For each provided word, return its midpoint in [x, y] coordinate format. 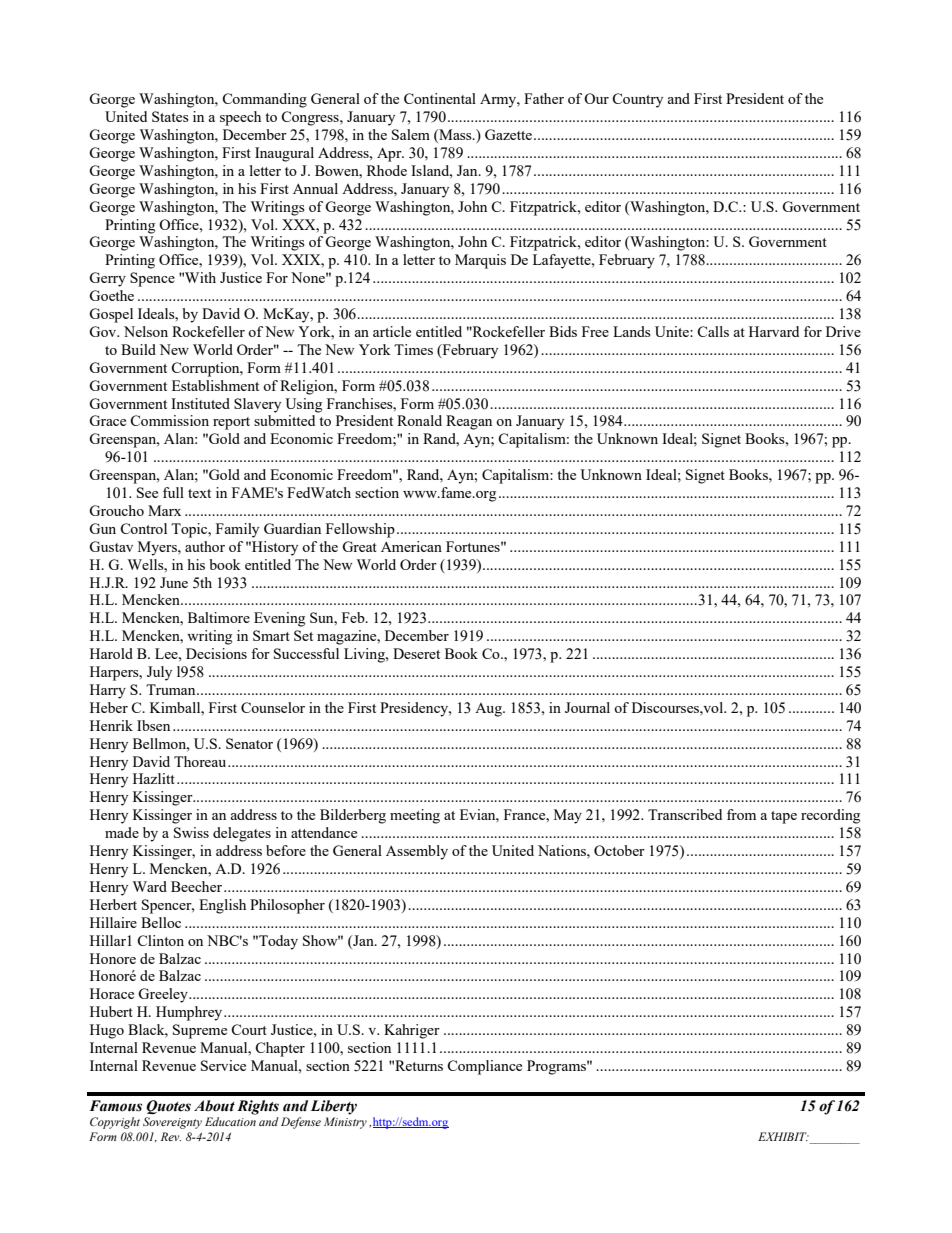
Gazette [510, 134]
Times [413, 349]
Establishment [215, 385]
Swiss [191, 832]
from [741, 814]
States [170, 116]
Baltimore [219, 617]
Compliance [484, 1067]
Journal [587, 707]
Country [637, 100]
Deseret [416, 653]
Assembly [417, 852]
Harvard [774, 331]
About [214, 1106]
